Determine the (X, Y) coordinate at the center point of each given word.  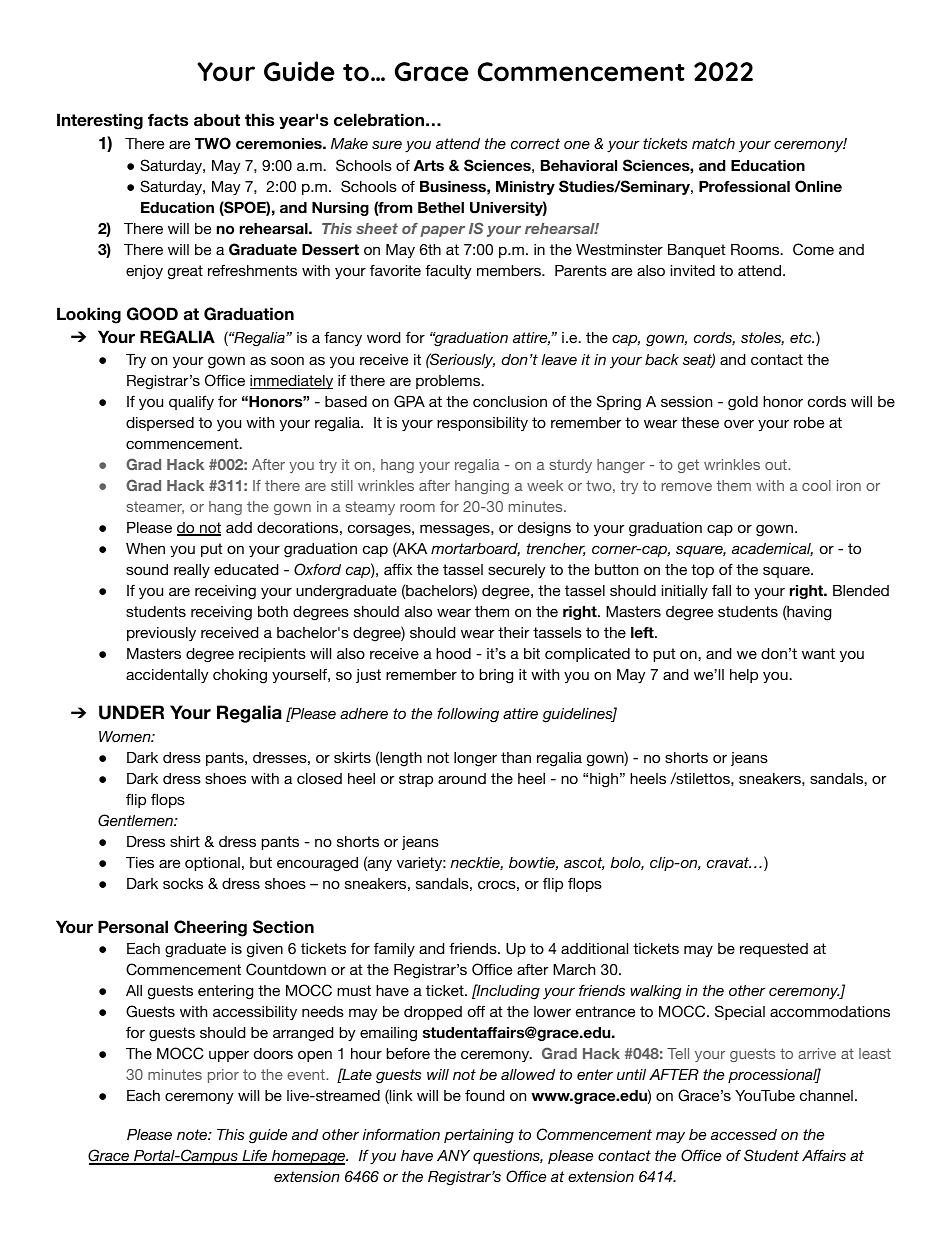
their (513, 632)
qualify (191, 402)
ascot (584, 863)
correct (535, 143)
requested (774, 950)
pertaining (479, 1136)
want (818, 653)
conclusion (510, 401)
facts (168, 120)
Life (255, 1156)
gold (743, 403)
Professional (744, 187)
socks (183, 883)
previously (161, 634)
